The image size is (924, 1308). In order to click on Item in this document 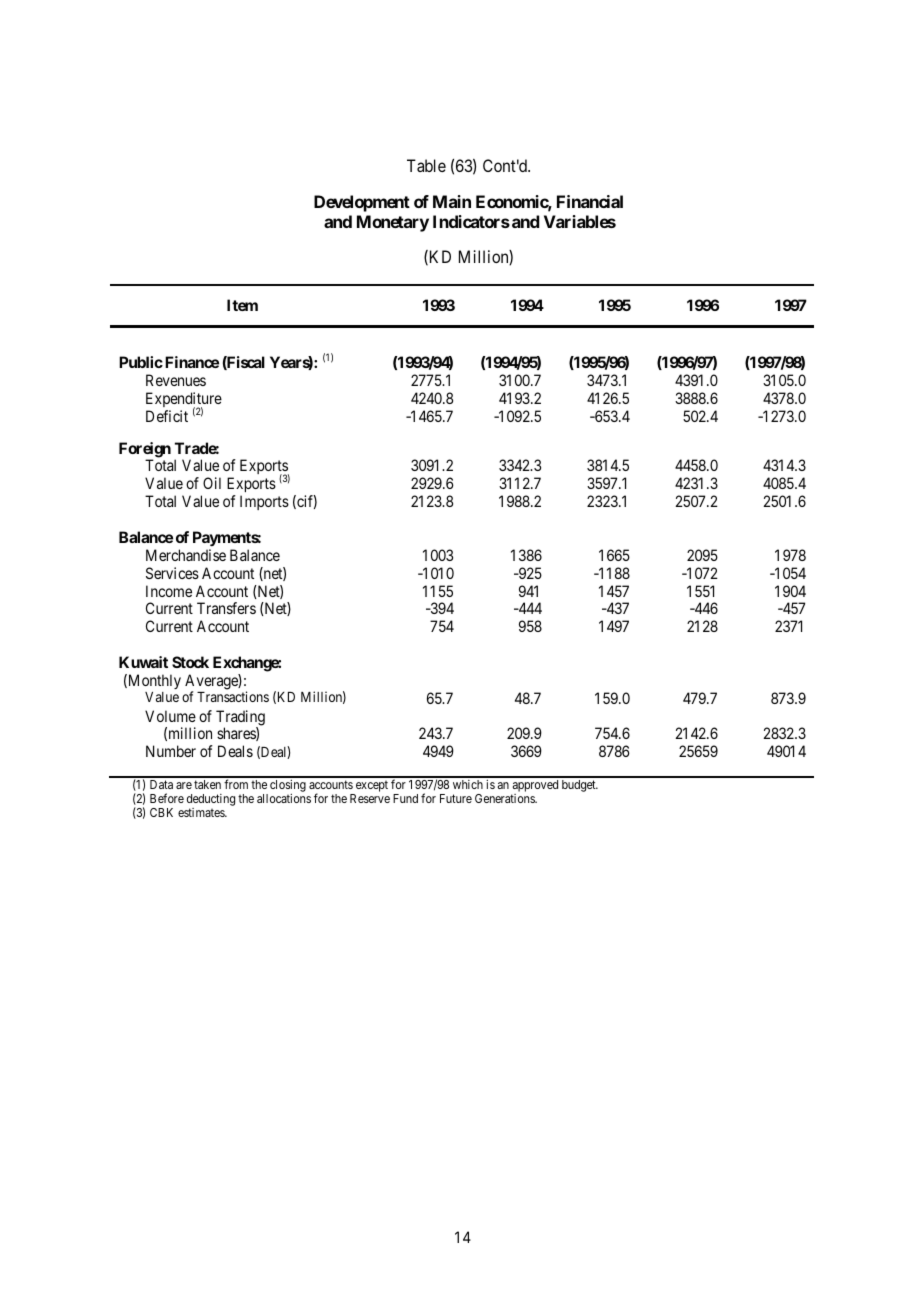, I will do `click(242, 305)`.
